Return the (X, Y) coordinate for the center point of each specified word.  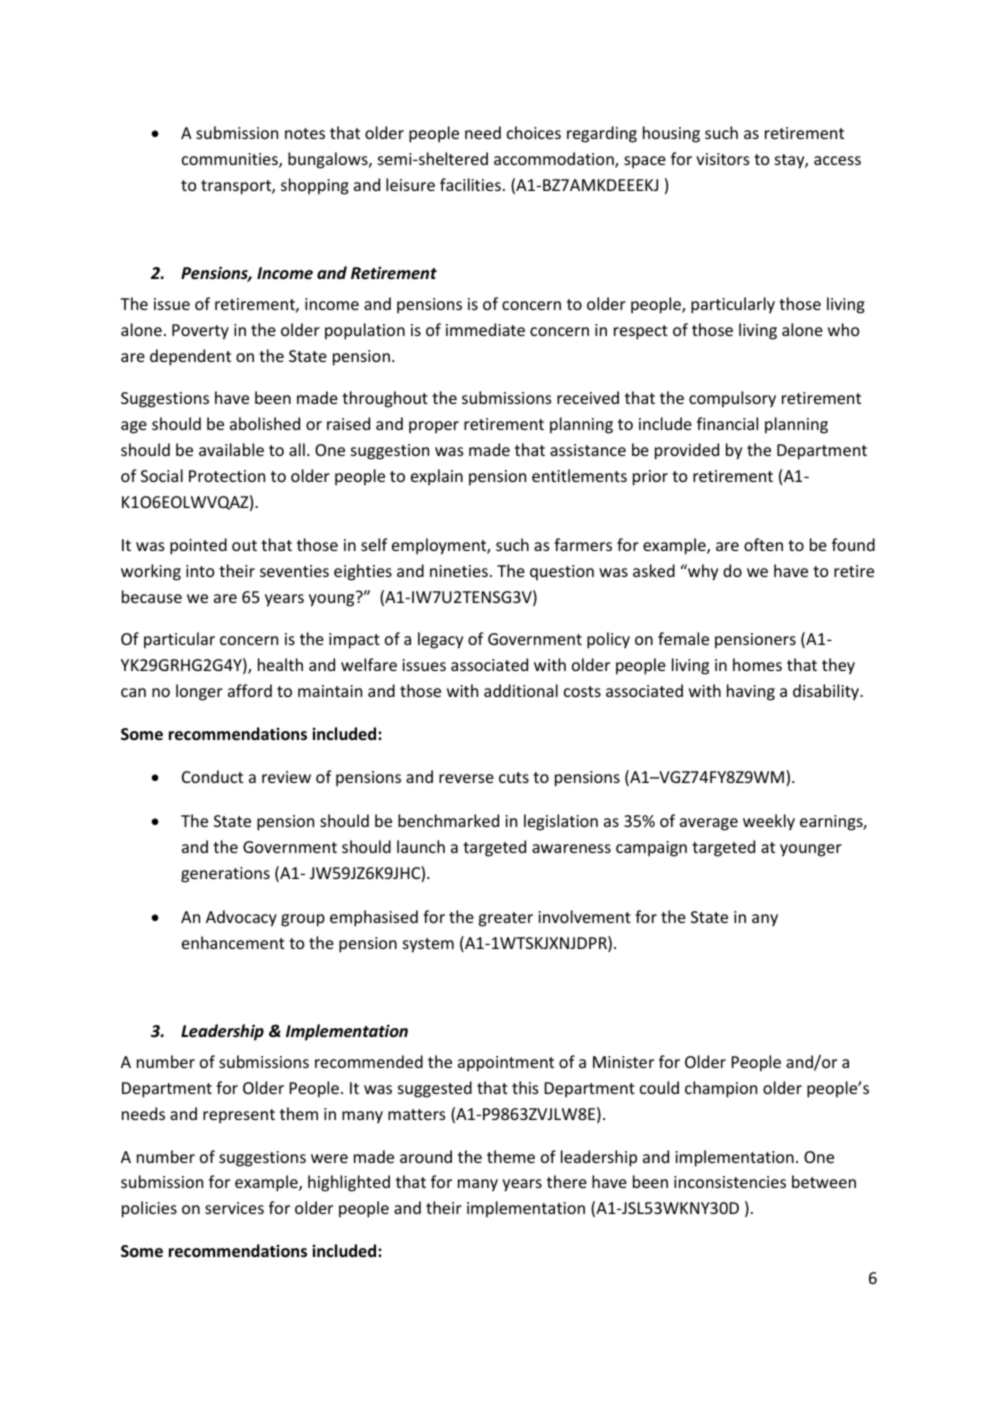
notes (305, 133)
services (234, 1208)
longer (199, 692)
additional (521, 690)
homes (757, 664)
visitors (722, 159)
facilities (470, 184)
